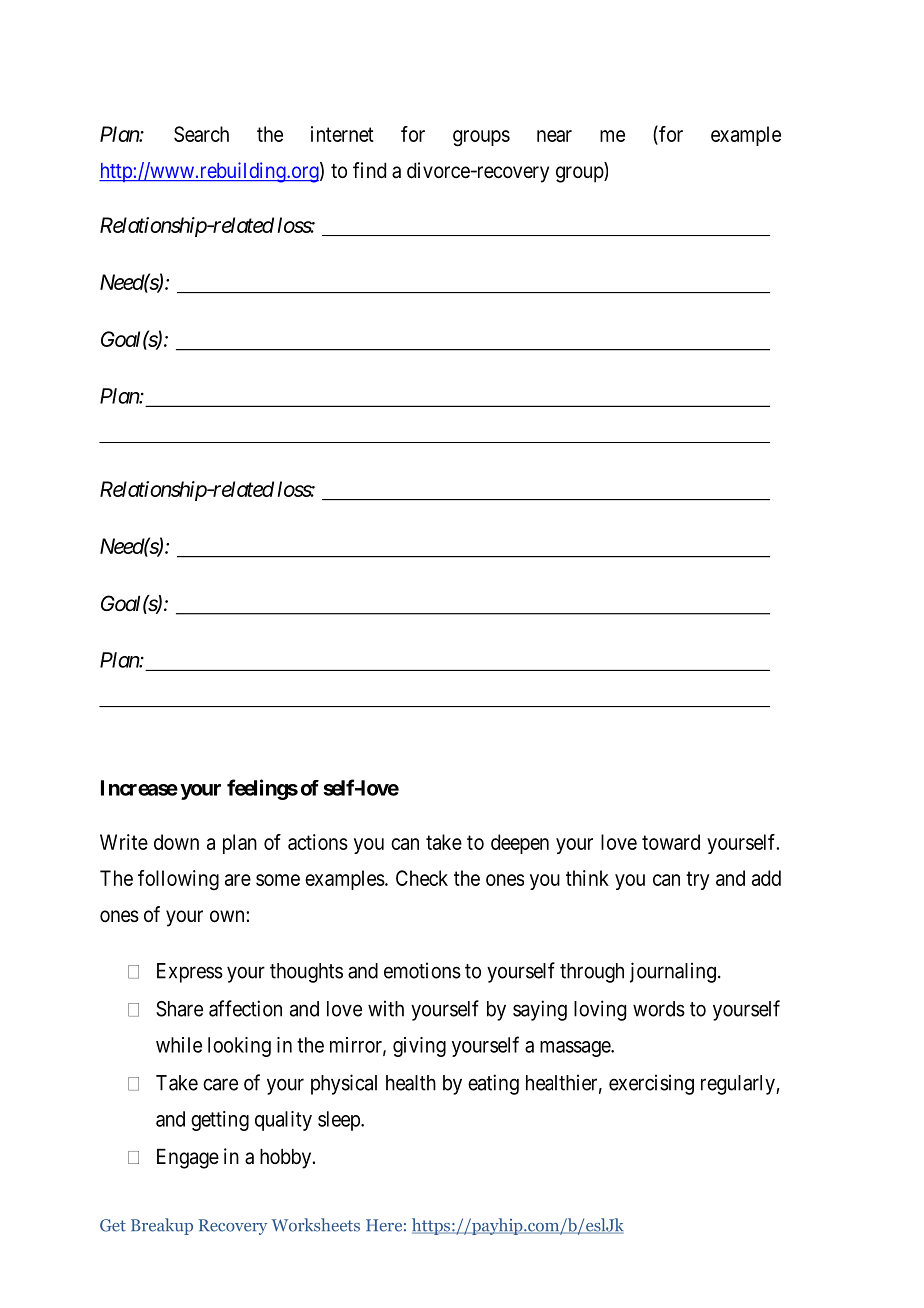  I want to click on Search, so click(201, 134).
